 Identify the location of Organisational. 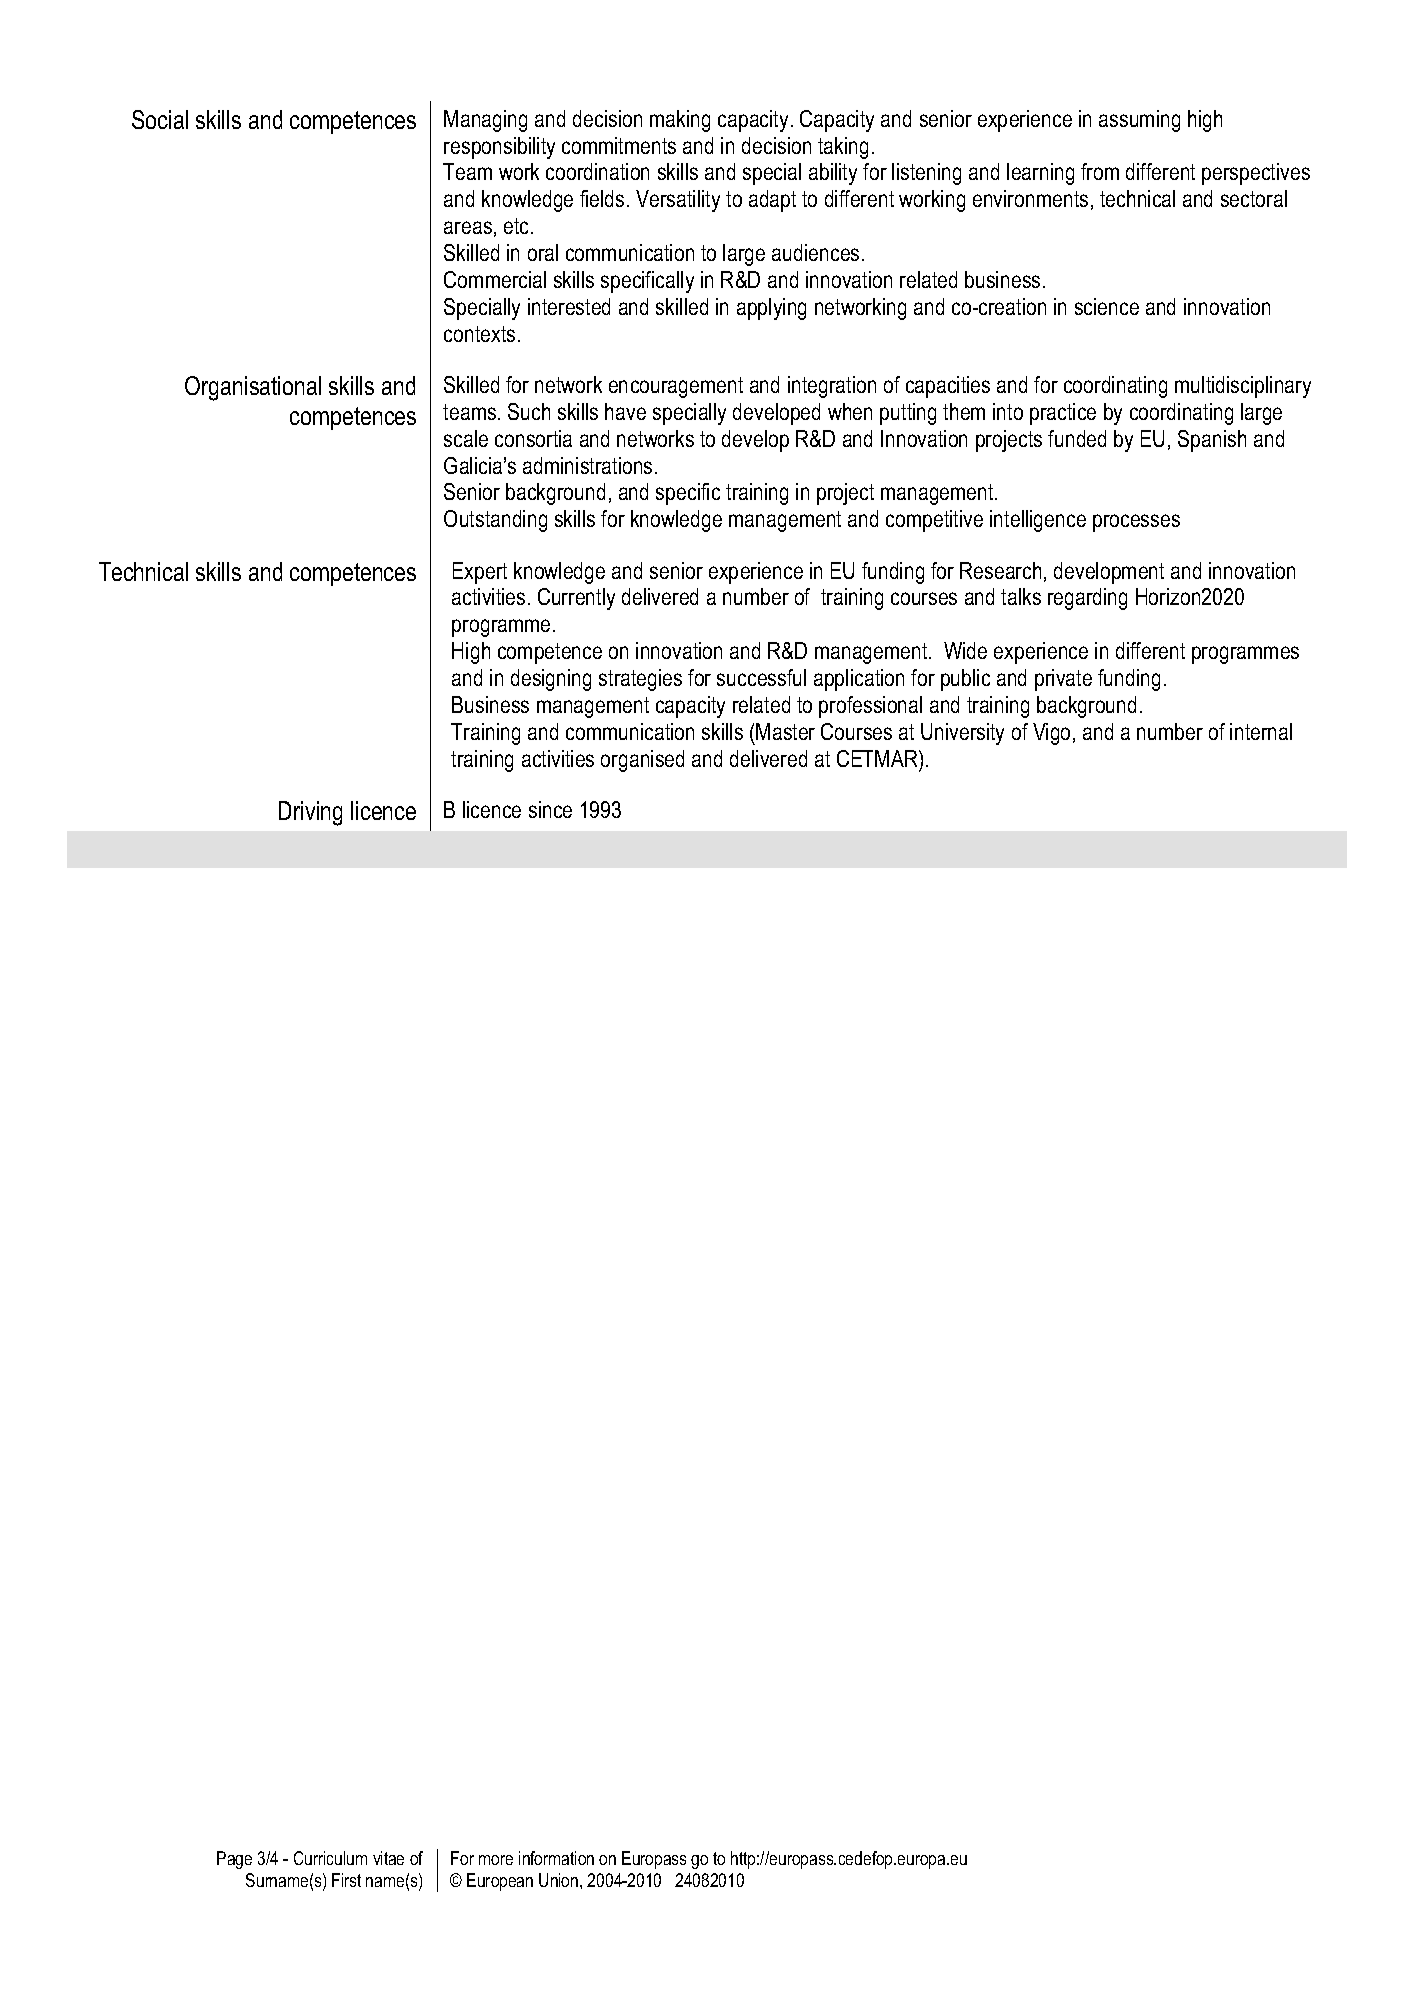
(253, 388).
